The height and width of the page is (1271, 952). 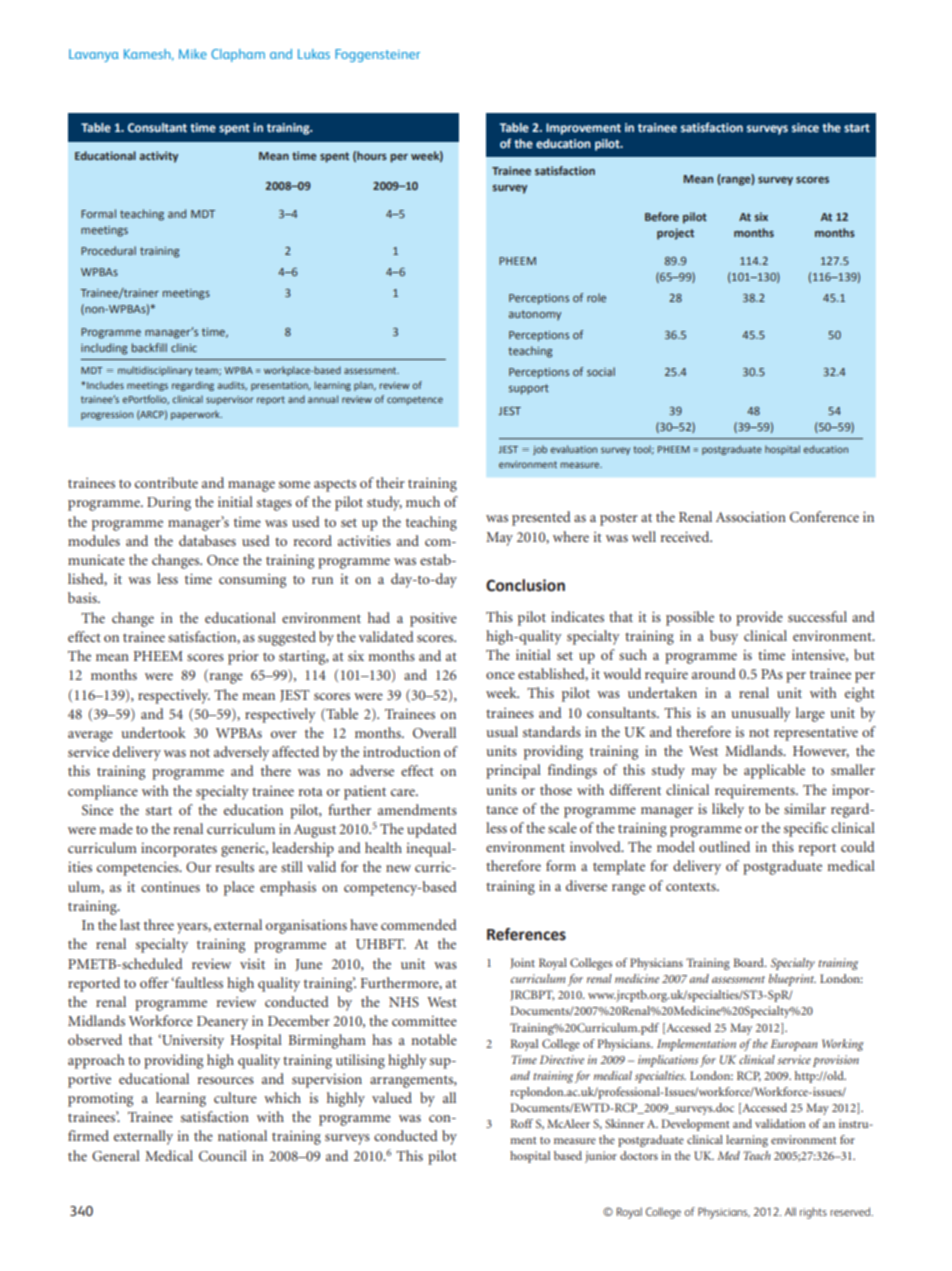 I want to click on Board, so click(x=749, y=962).
